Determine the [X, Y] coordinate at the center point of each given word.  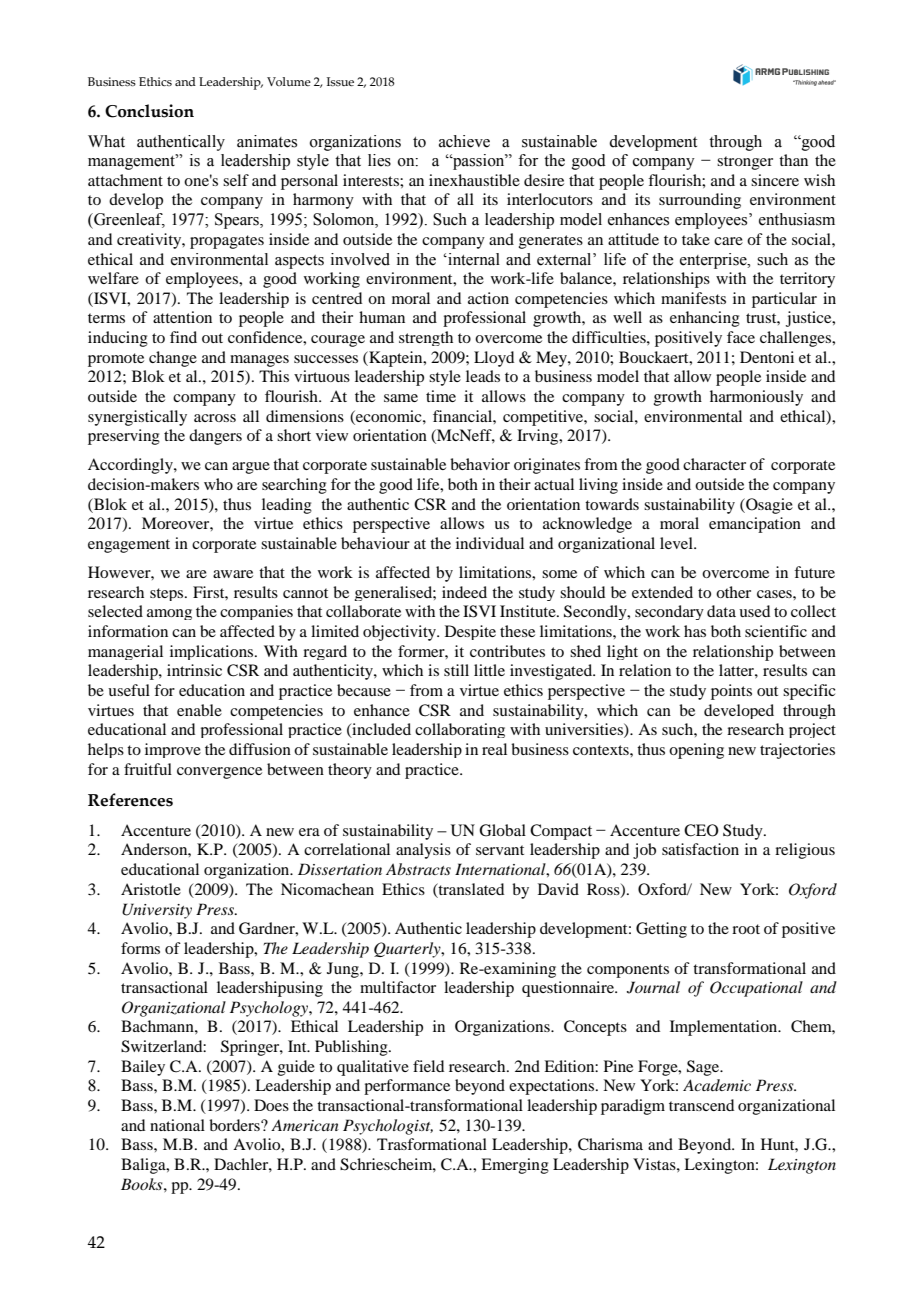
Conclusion [149, 111]
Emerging [515, 1166]
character [714, 464]
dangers [215, 437]
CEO [701, 830]
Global [502, 830]
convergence [219, 773]
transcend [701, 1105]
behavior [480, 464]
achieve [464, 141]
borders [235, 1125]
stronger [745, 163]
